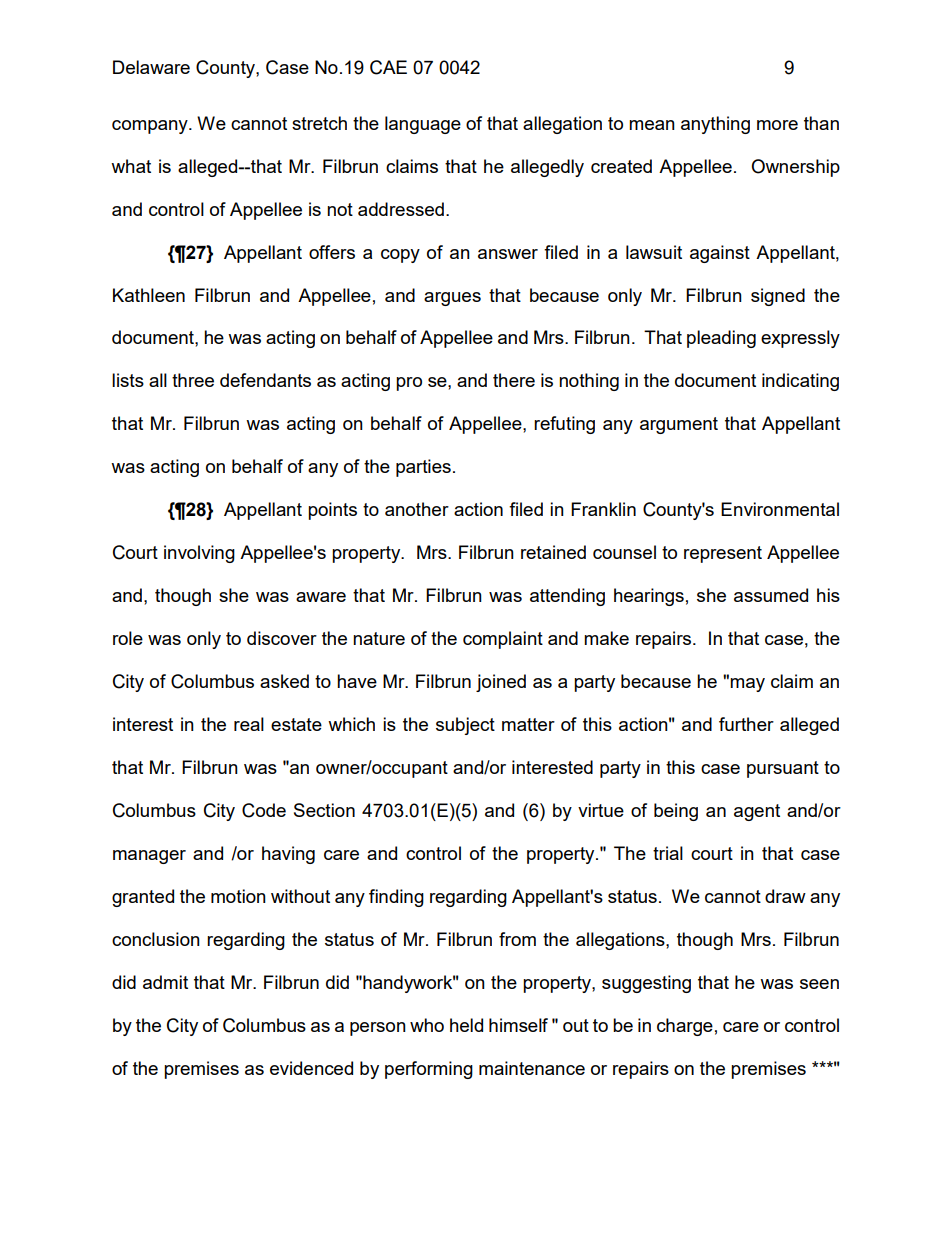 This screenshot has height=1233, width=952. I want to click on language, so click(423, 125).
